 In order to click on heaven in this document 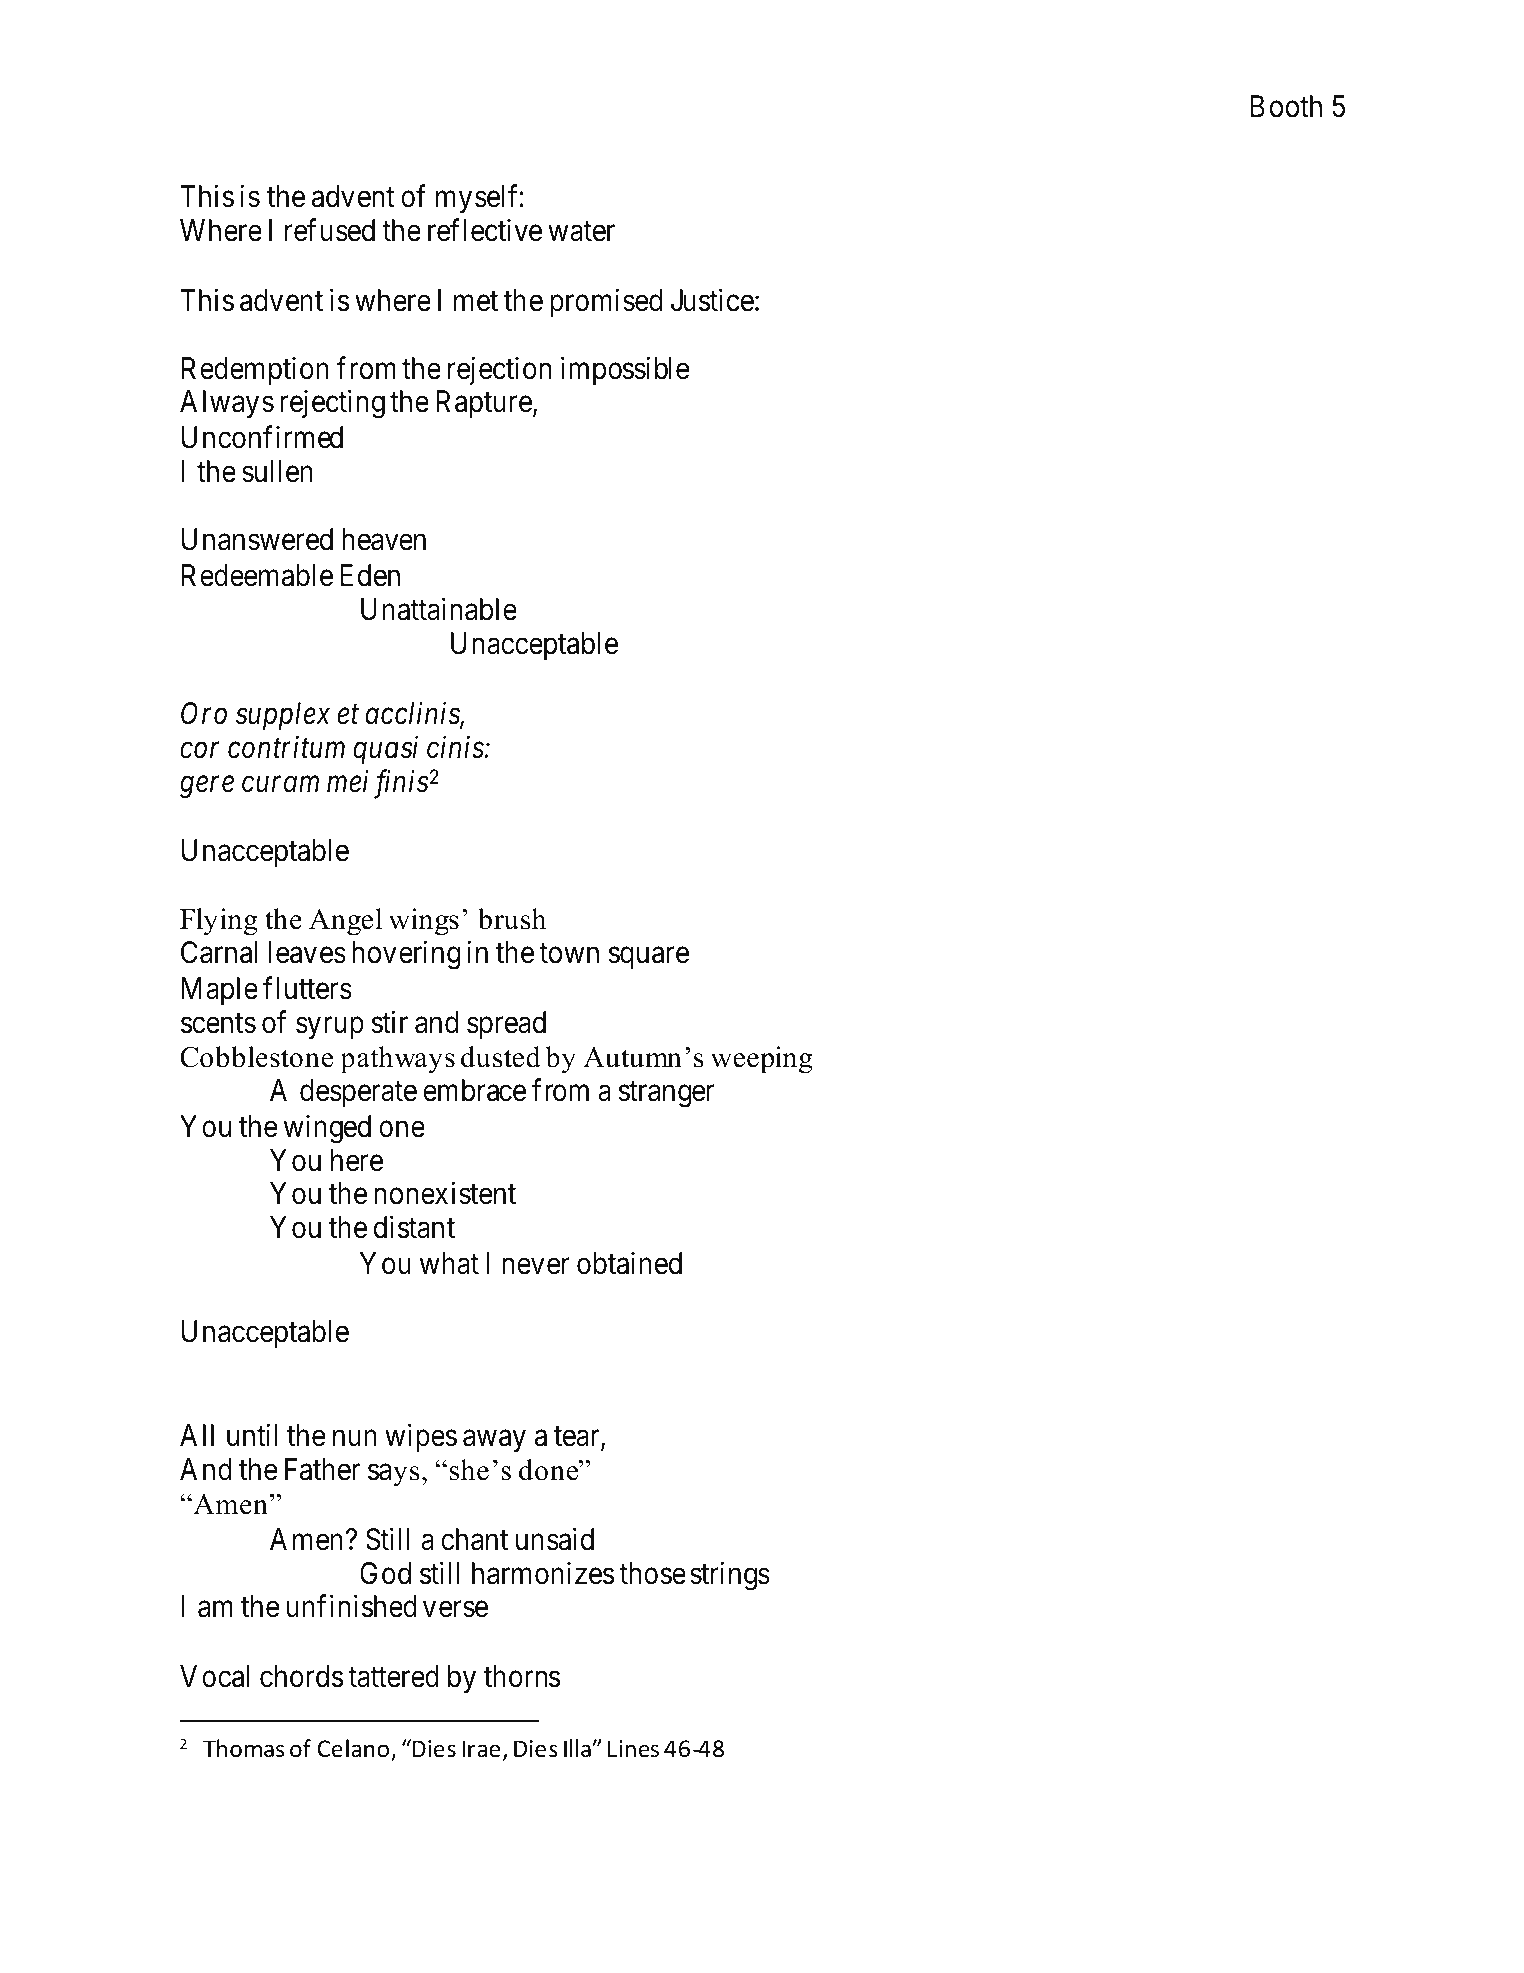, I will do `click(384, 539)`.
